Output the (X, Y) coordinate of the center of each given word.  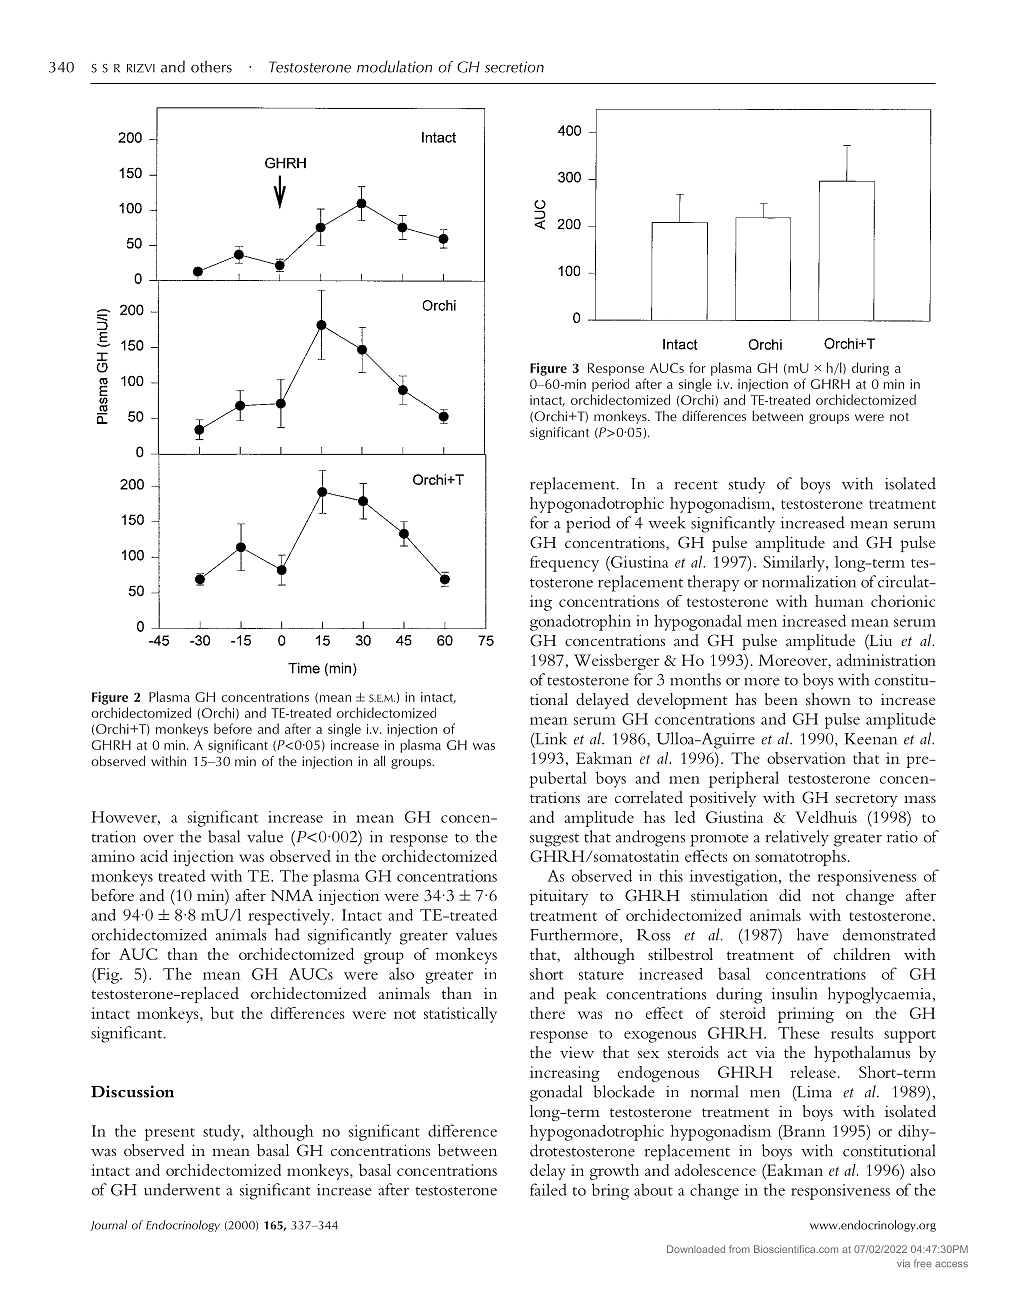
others (211, 67)
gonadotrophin (580, 622)
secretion (514, 67)
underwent (182, 1189)
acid (154, 856)
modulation (394, 66)
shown (828, 699)
